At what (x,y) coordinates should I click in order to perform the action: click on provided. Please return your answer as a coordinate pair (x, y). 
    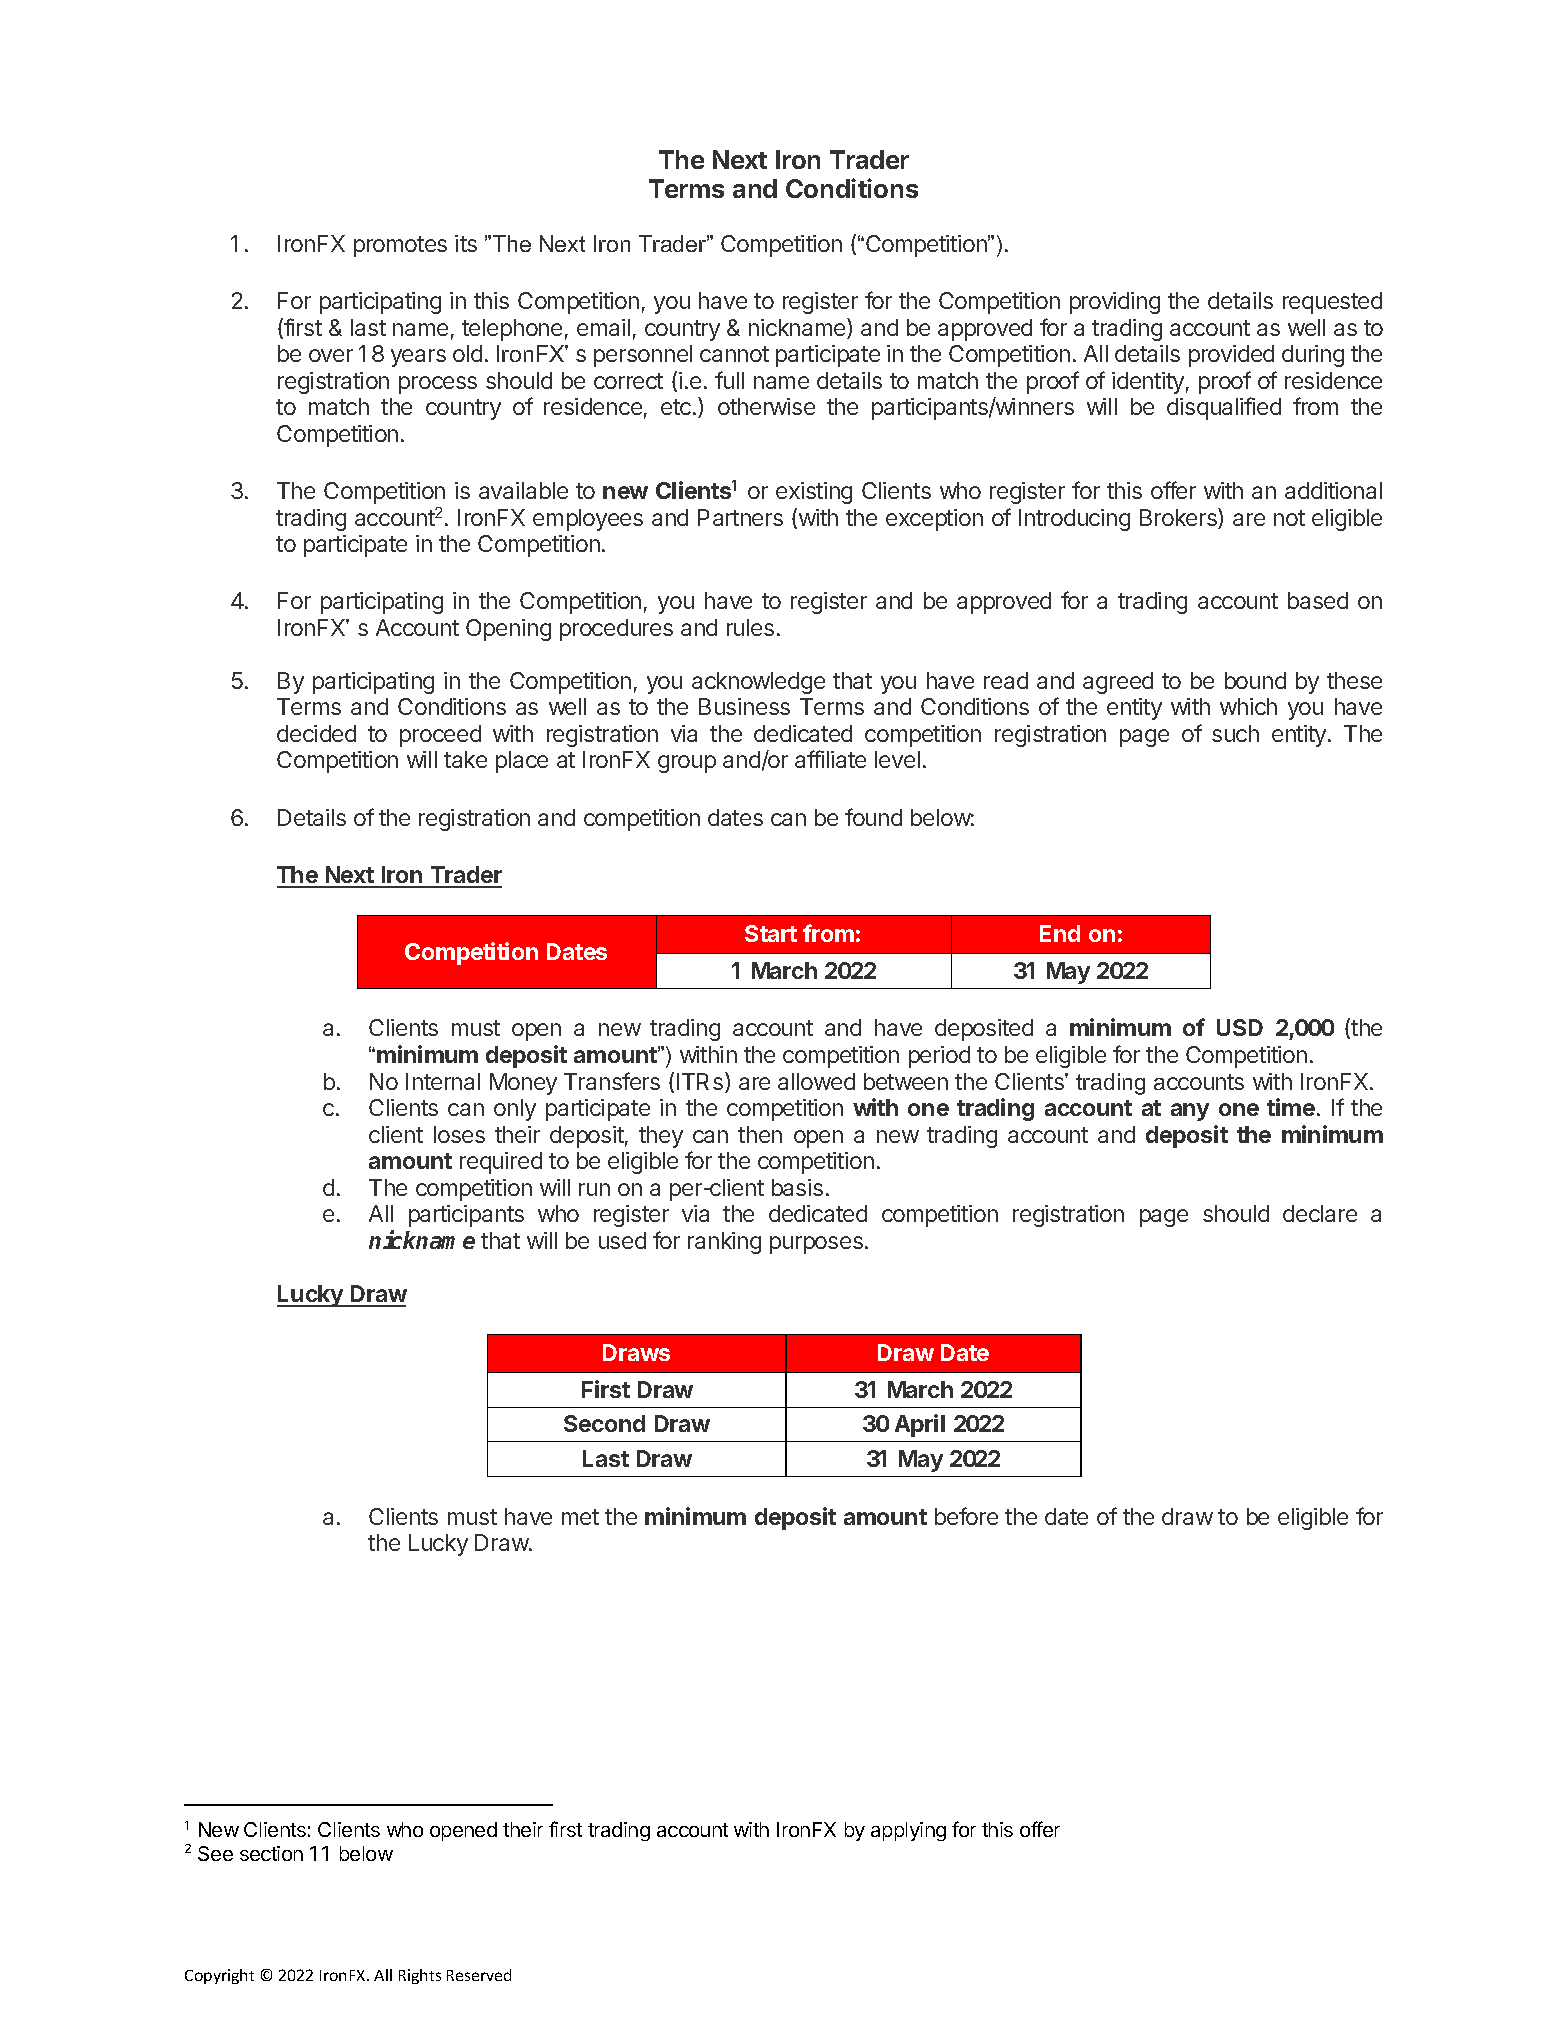
    Looking at the image, I should click on (1231, 356).
